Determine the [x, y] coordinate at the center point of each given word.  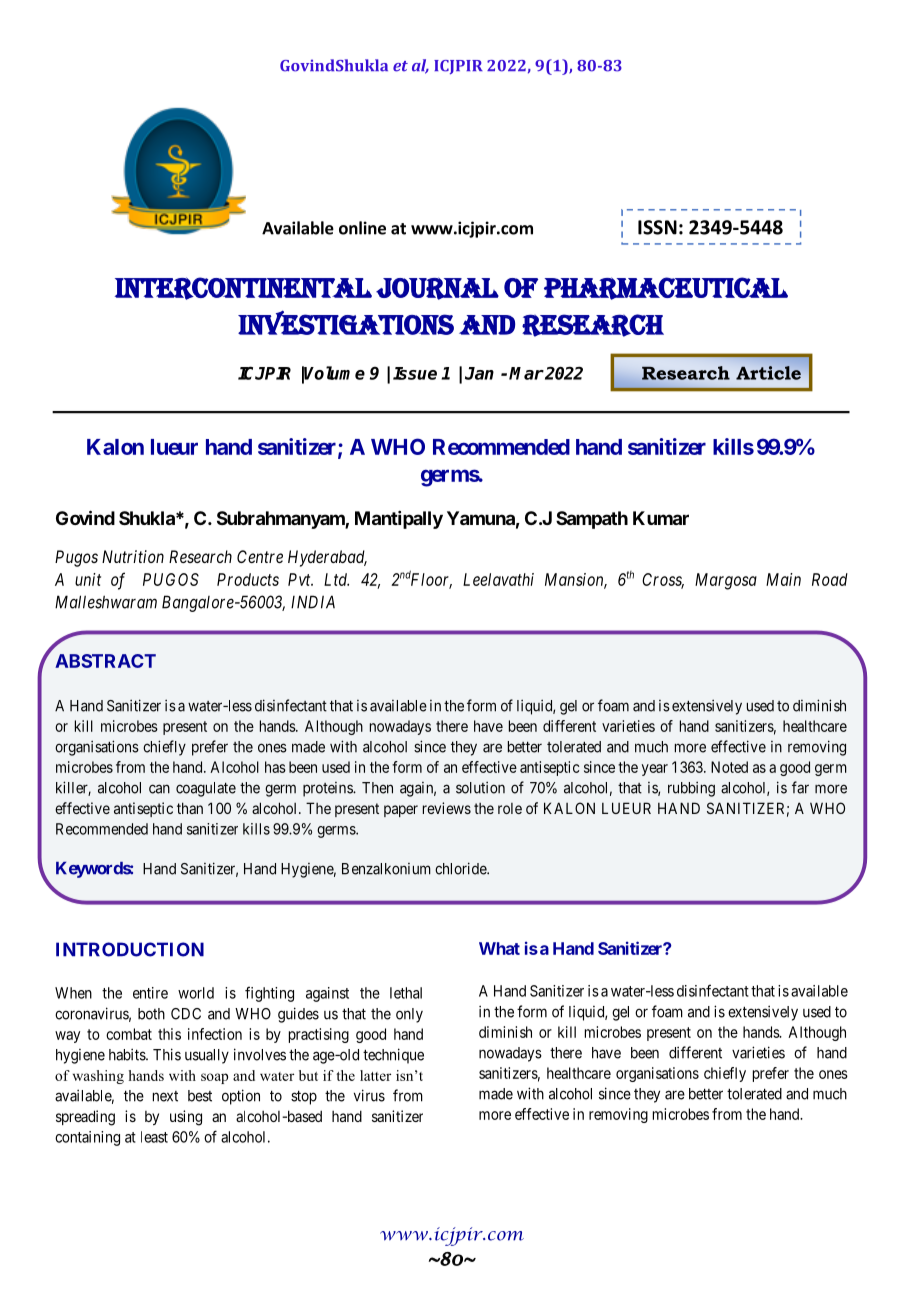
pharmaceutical [666, 288]
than [190, 808]
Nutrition [133, 556]
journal [437, 288]
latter [375, 1075]
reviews [447, 808]
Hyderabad [327, 558]
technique [393, 1056]
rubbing [691, 789]
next [165, 1096]
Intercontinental [243, 288]
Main [783, 579]
